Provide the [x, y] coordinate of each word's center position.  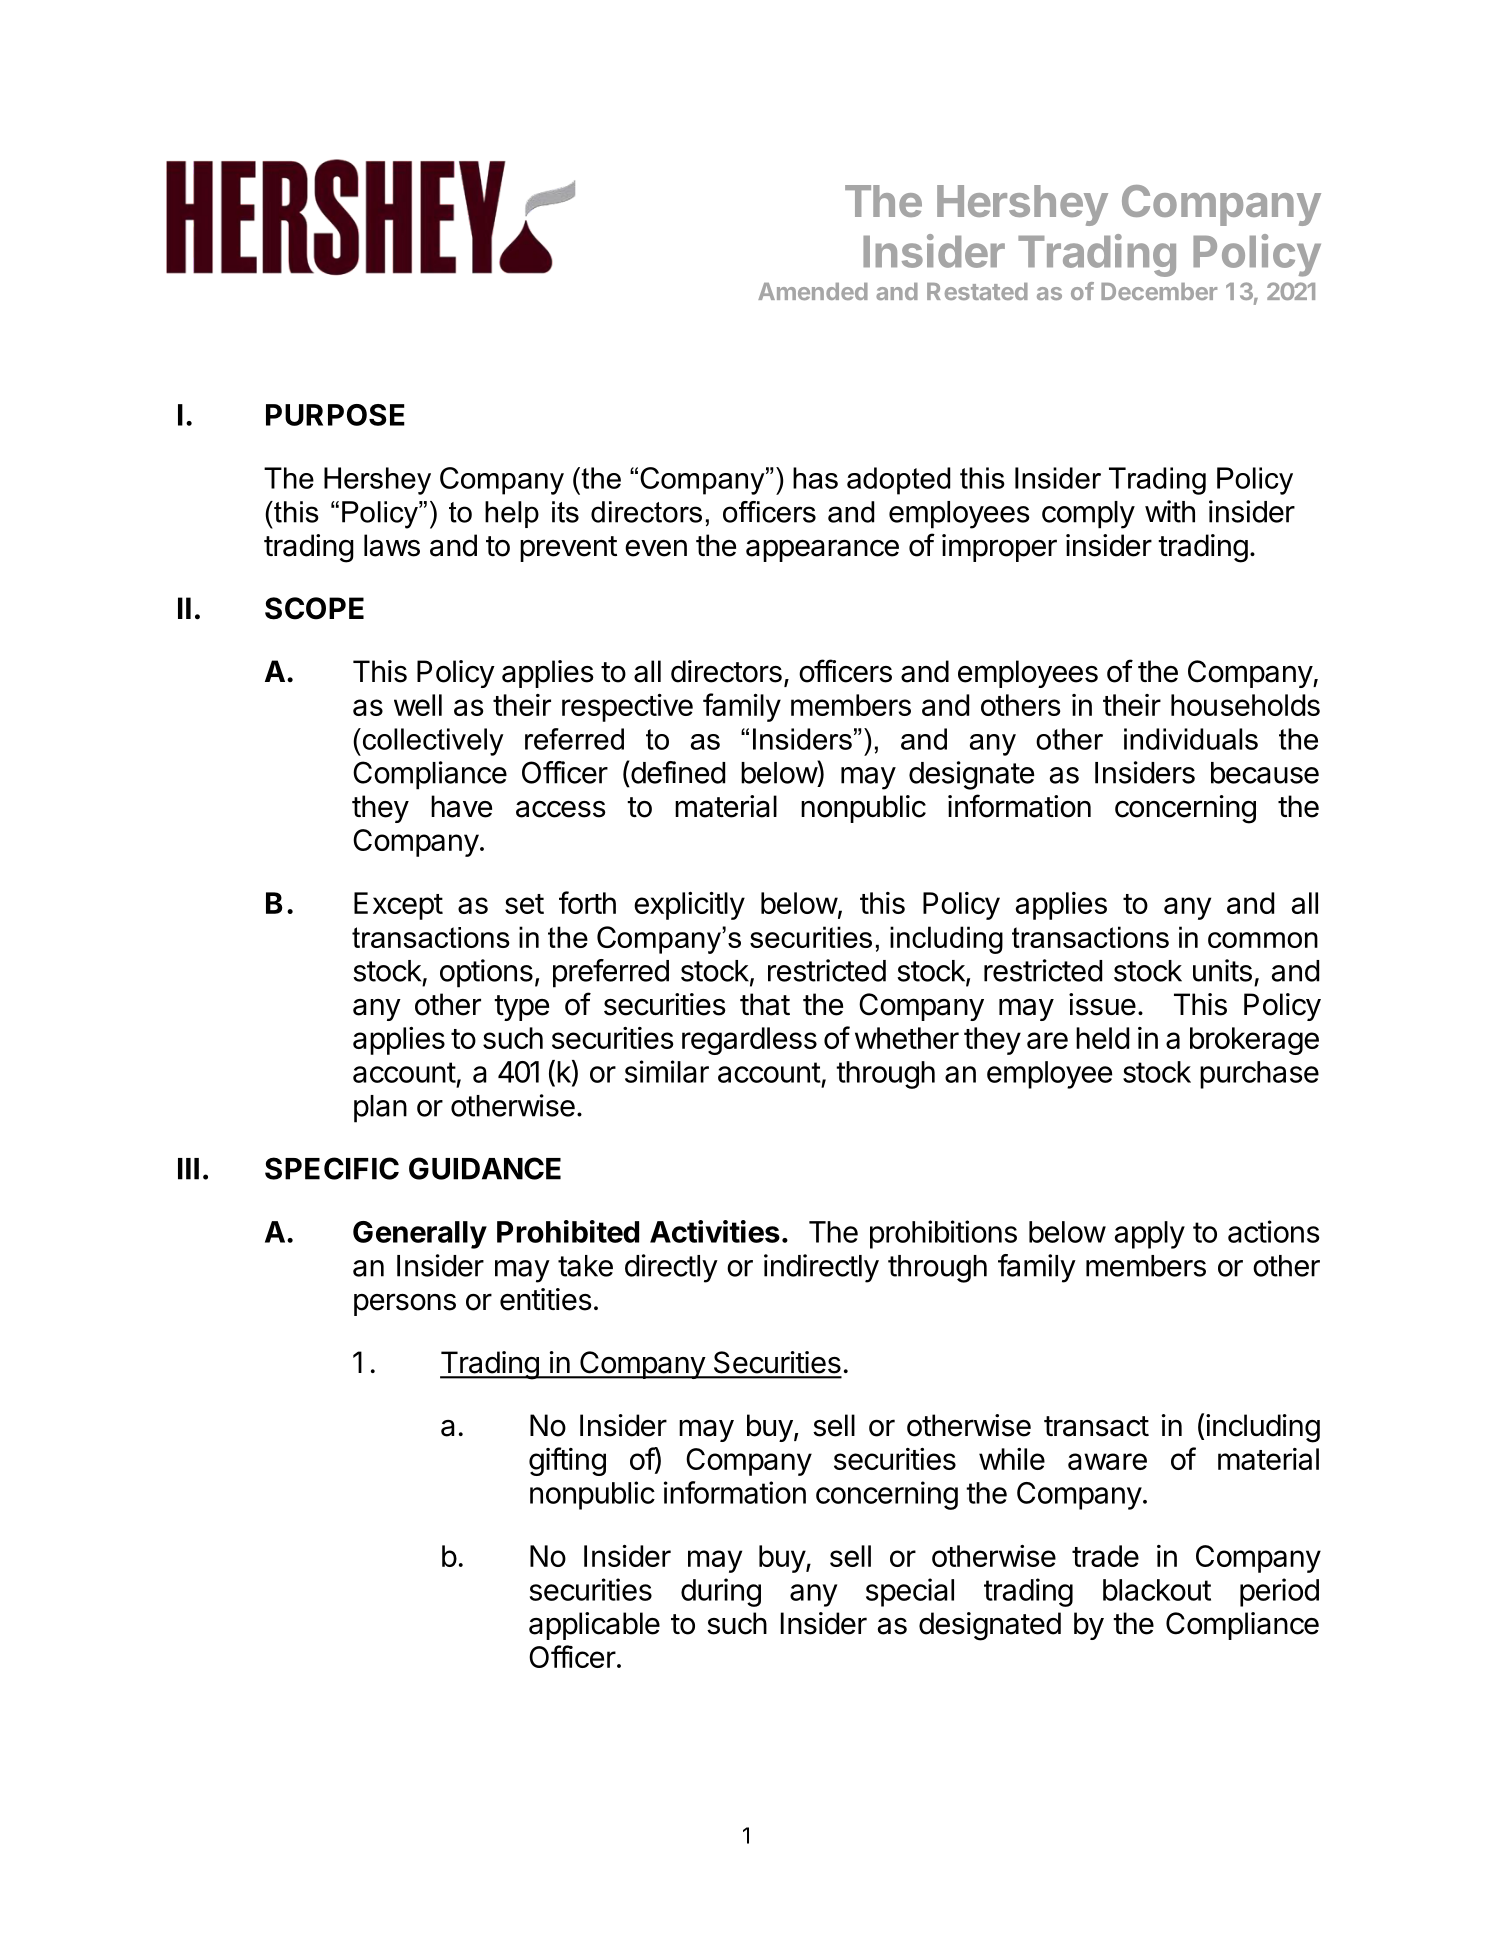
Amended [813, 291]
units [1222, 970]
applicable [594, 1626]
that [765, 1004]
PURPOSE [335, 415]
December [1159, 291]
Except [398, 906]
